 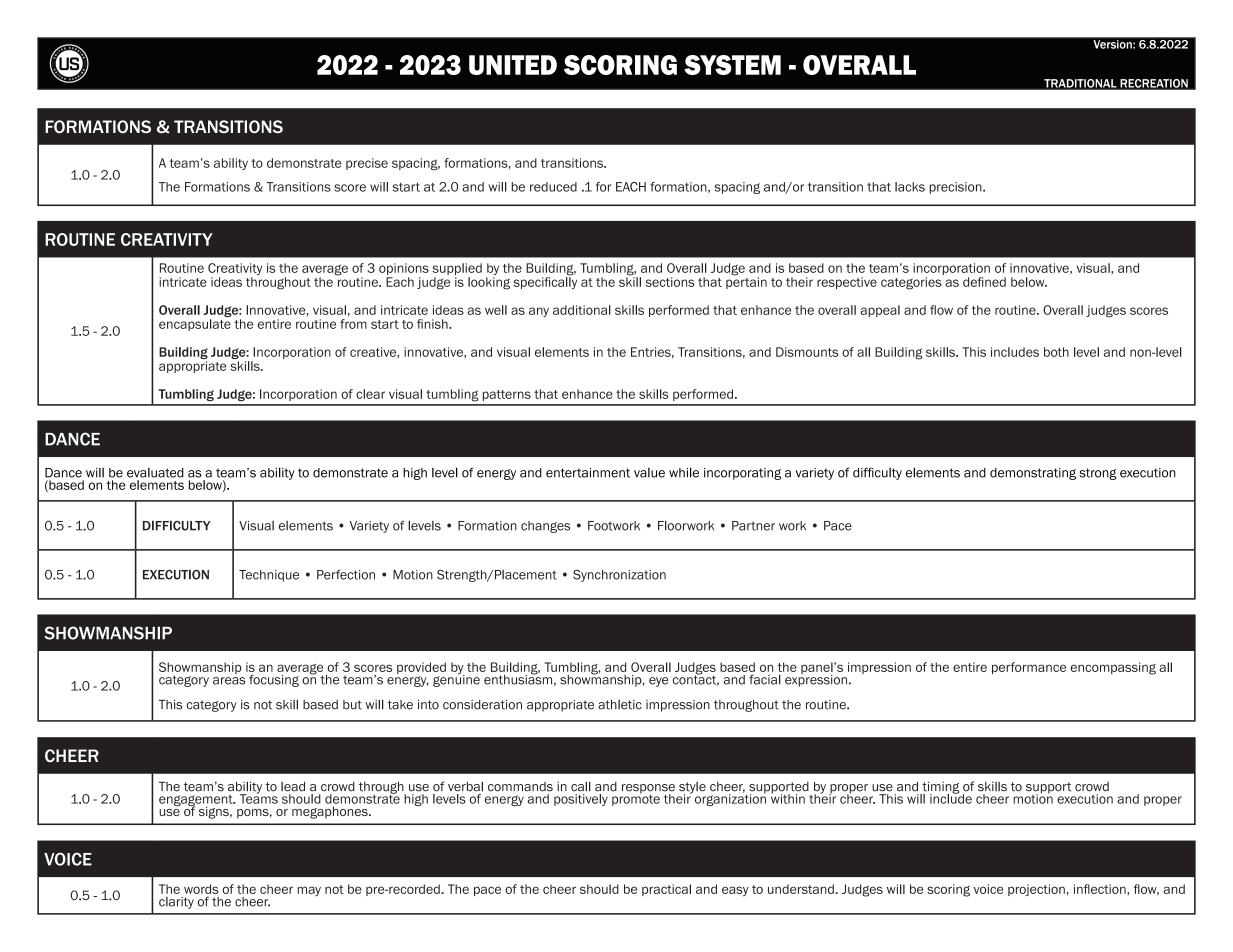 What do you see at coordinates (367, 164) in the document?
I see `precise` at bounding box center [367, 164].
